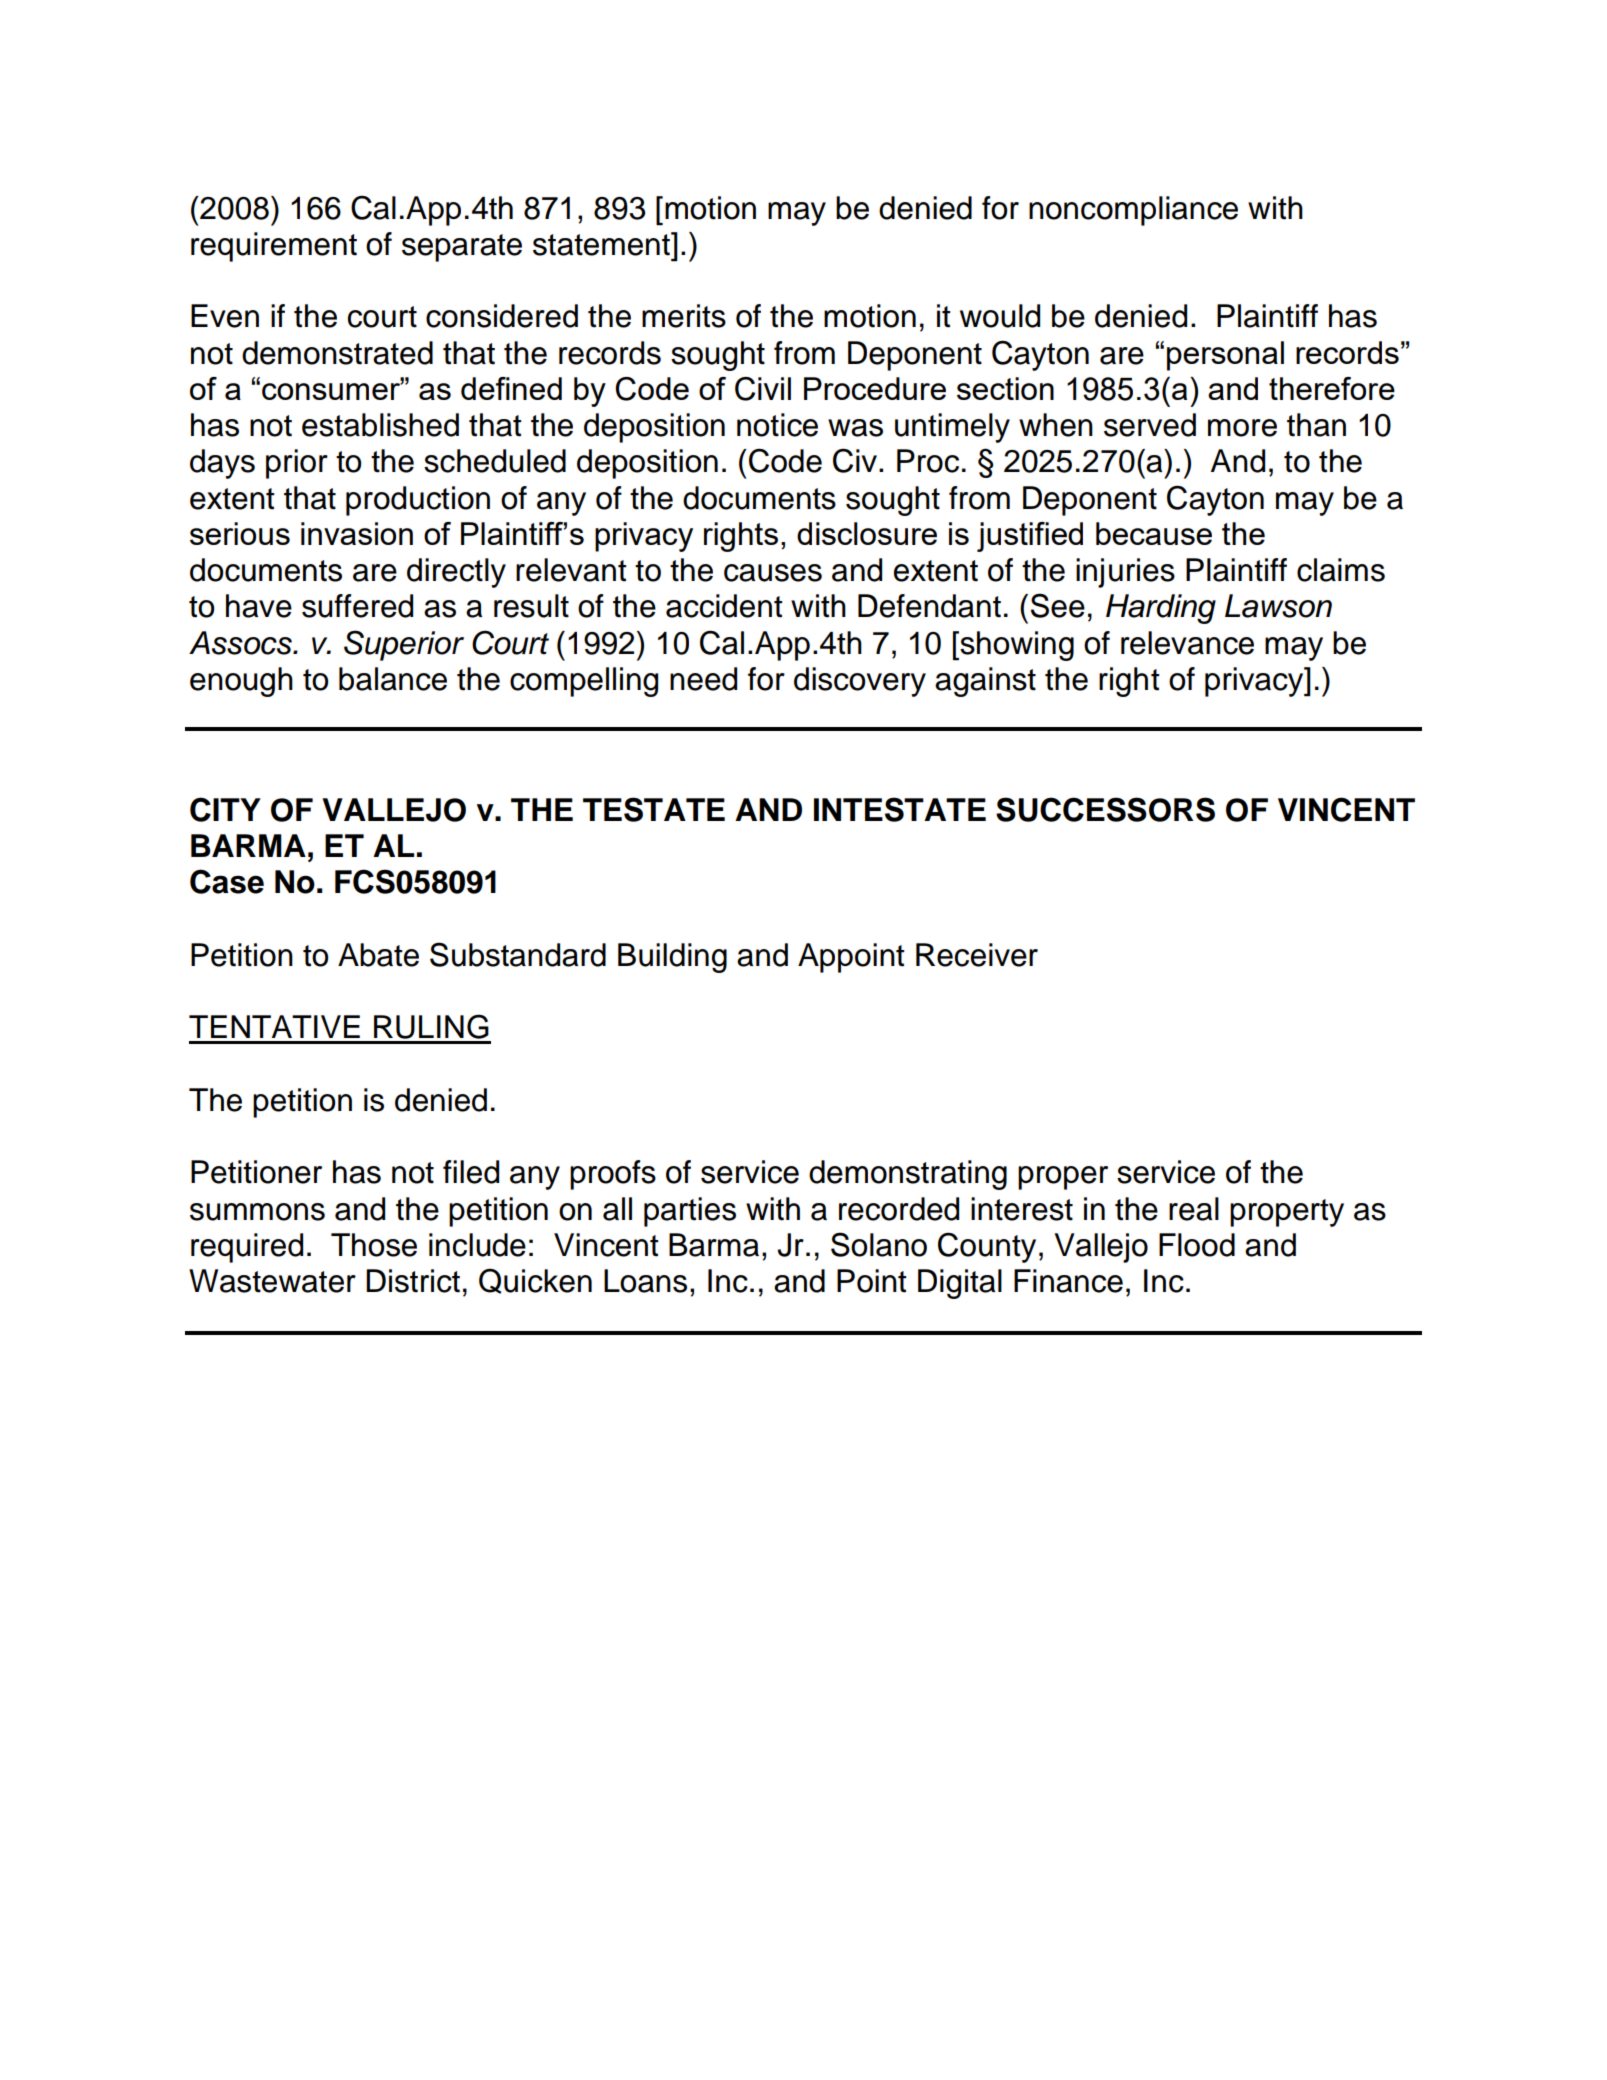 This document has height=2080, width=1607. I want to click on requirement, so click(274, 247).
